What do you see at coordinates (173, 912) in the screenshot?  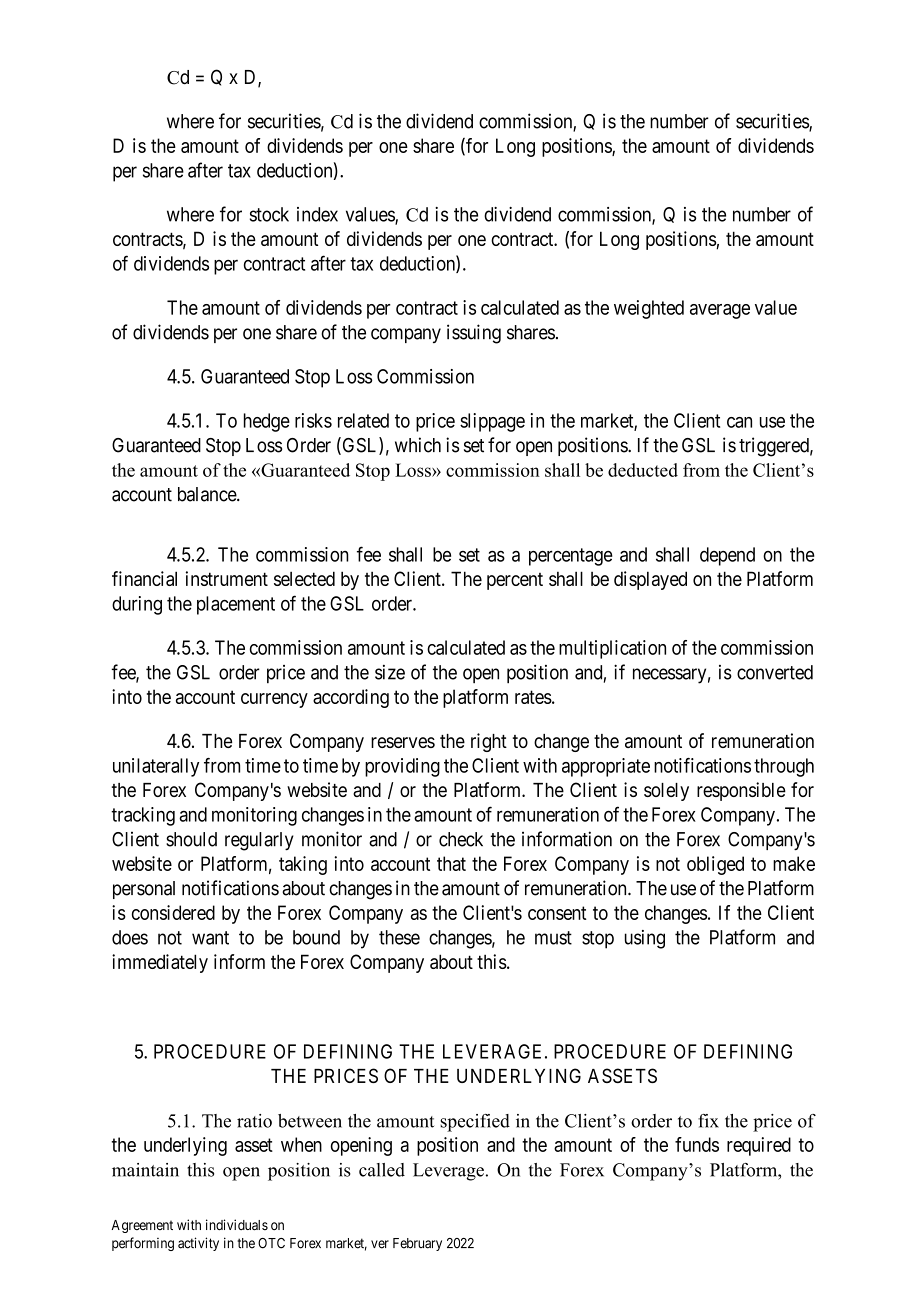 I see `considered` at bounding box center [173, 912].
